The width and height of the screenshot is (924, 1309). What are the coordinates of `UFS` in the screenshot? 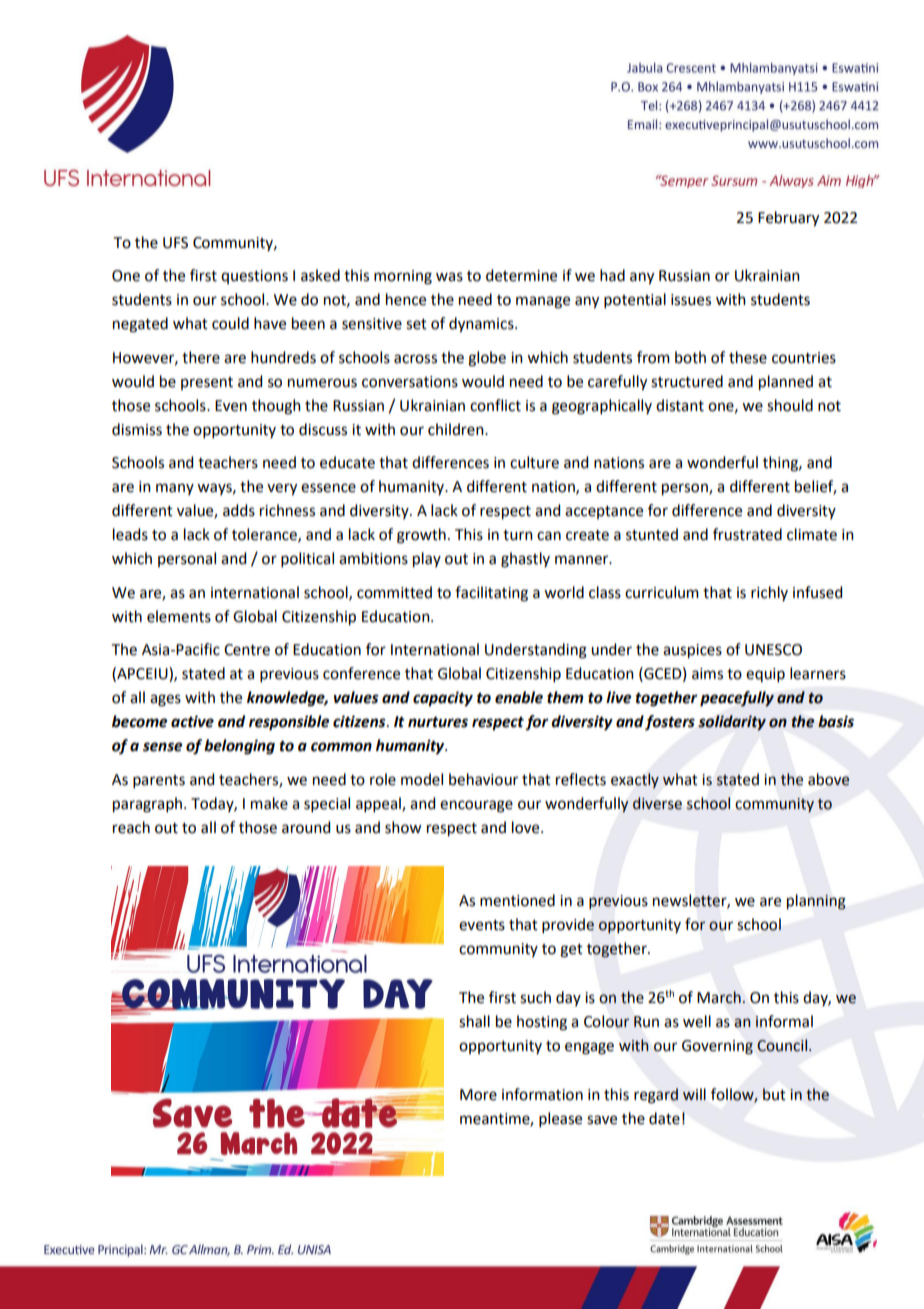 It's located at (175, 243).
